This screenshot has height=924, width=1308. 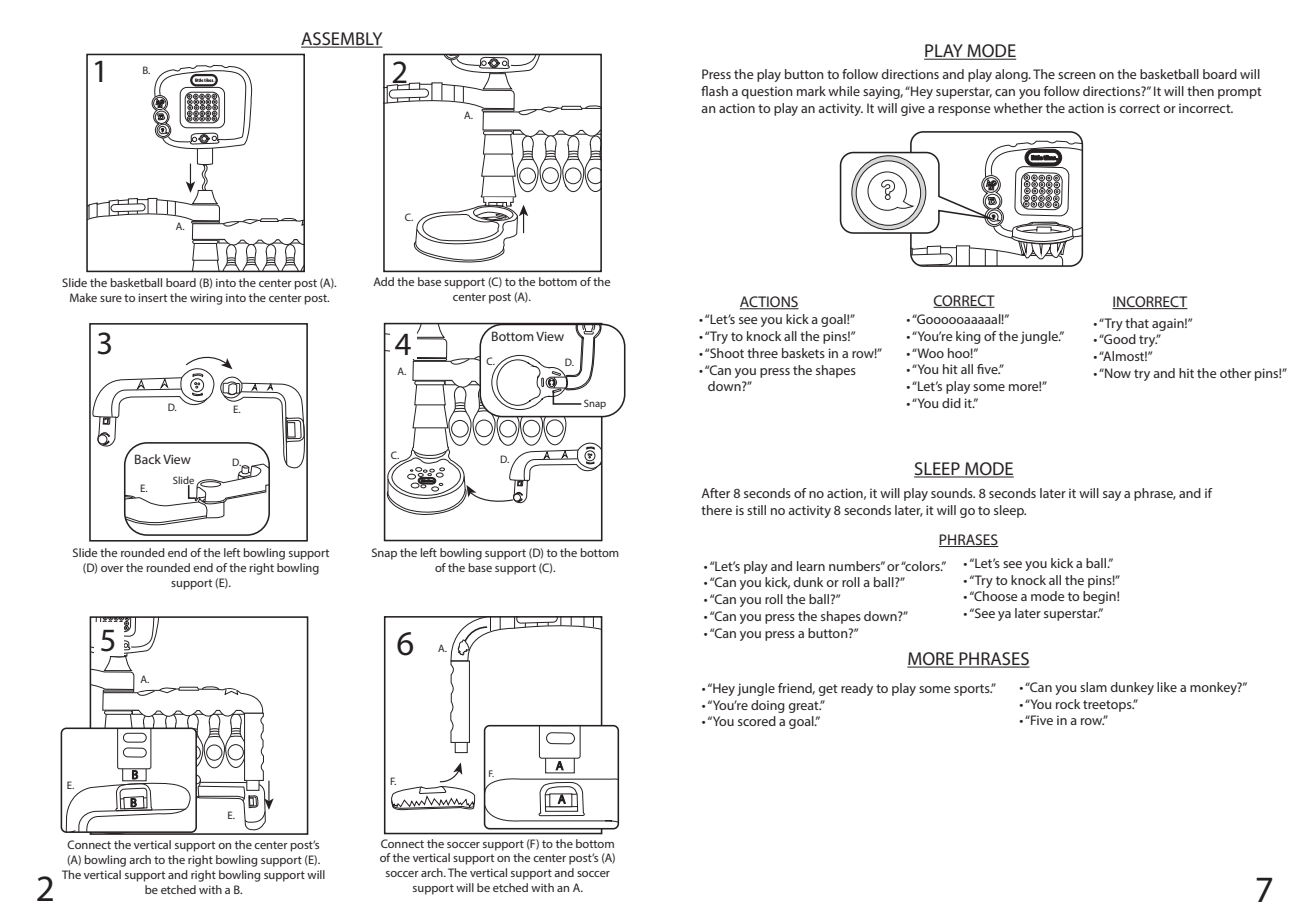 What do you see at coordinates (768, 706) in the screenshot?
I see `doing` at bounding box center [768, 706].
